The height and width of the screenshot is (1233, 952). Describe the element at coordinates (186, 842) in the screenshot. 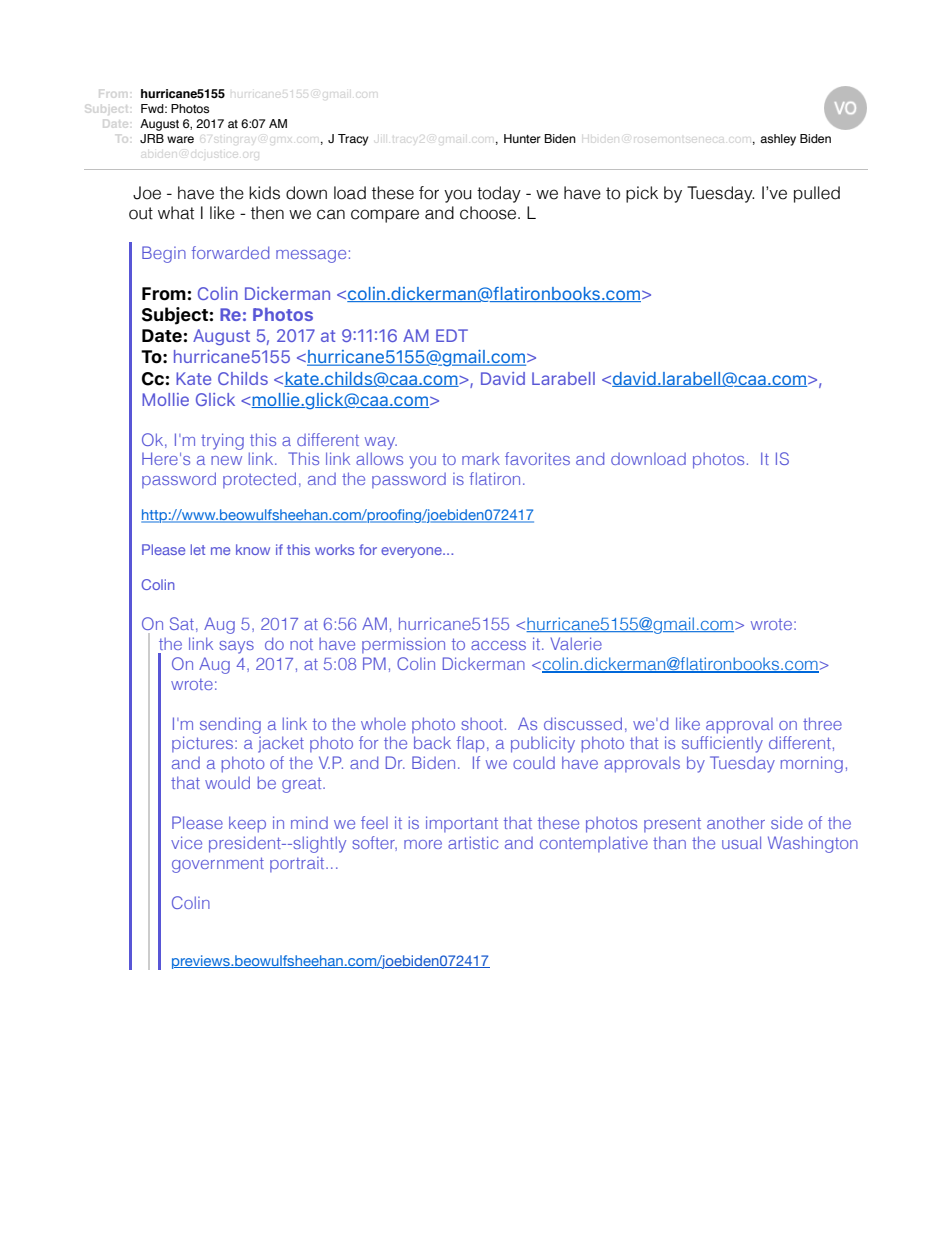

I see `vice` at that location.
